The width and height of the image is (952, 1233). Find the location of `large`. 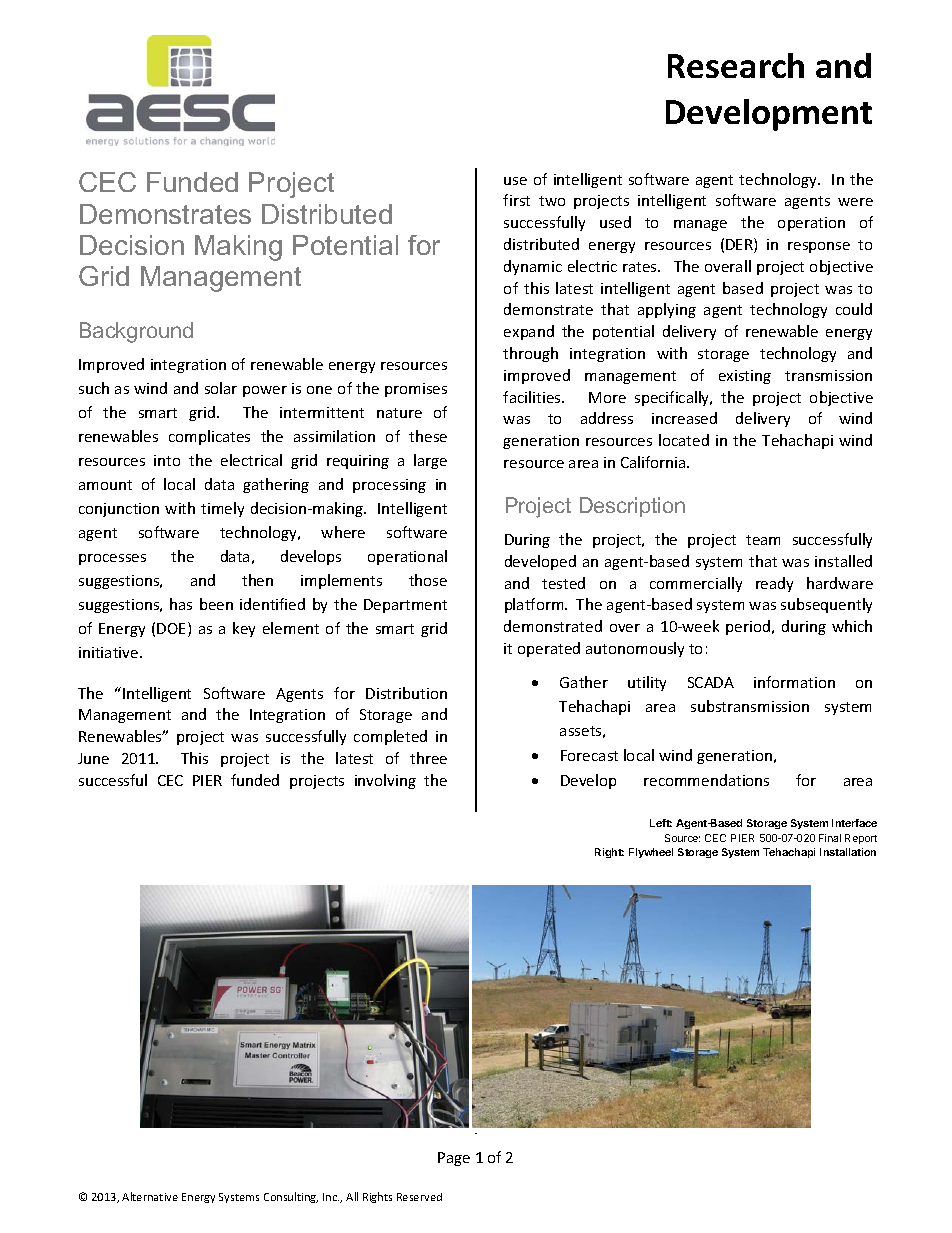

large is located at coordinates (430, 461).
